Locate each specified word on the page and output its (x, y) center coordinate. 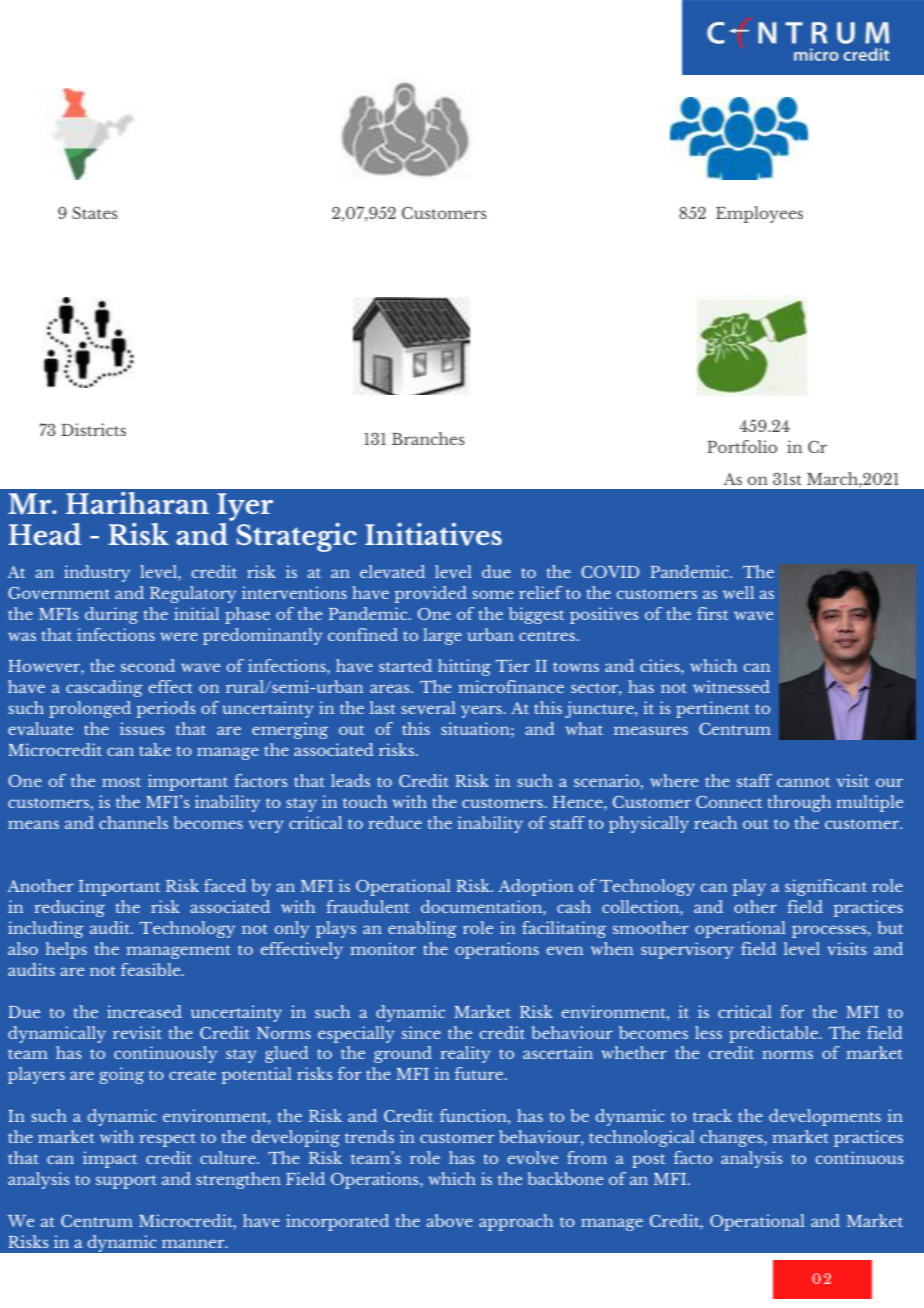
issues (142, 728)
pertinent (713, 709)
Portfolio (742, 446)
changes (732, 1138)
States (95, 212)
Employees (759, 214)
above (449, 1220)
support (126, 1182)
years (481, 711)
